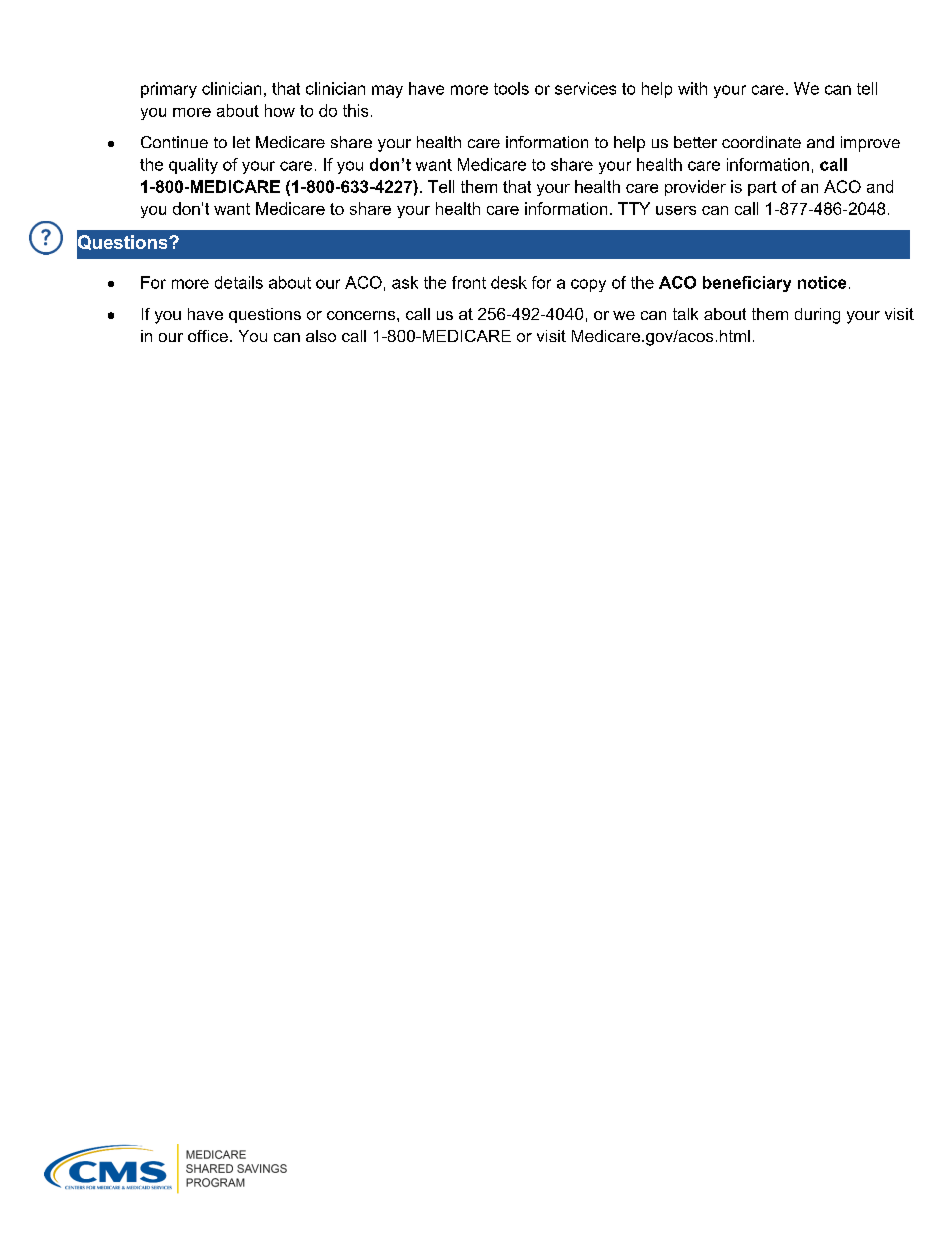 This document has width=952, height=1233. I want to click on tools, so click(511, 88).
